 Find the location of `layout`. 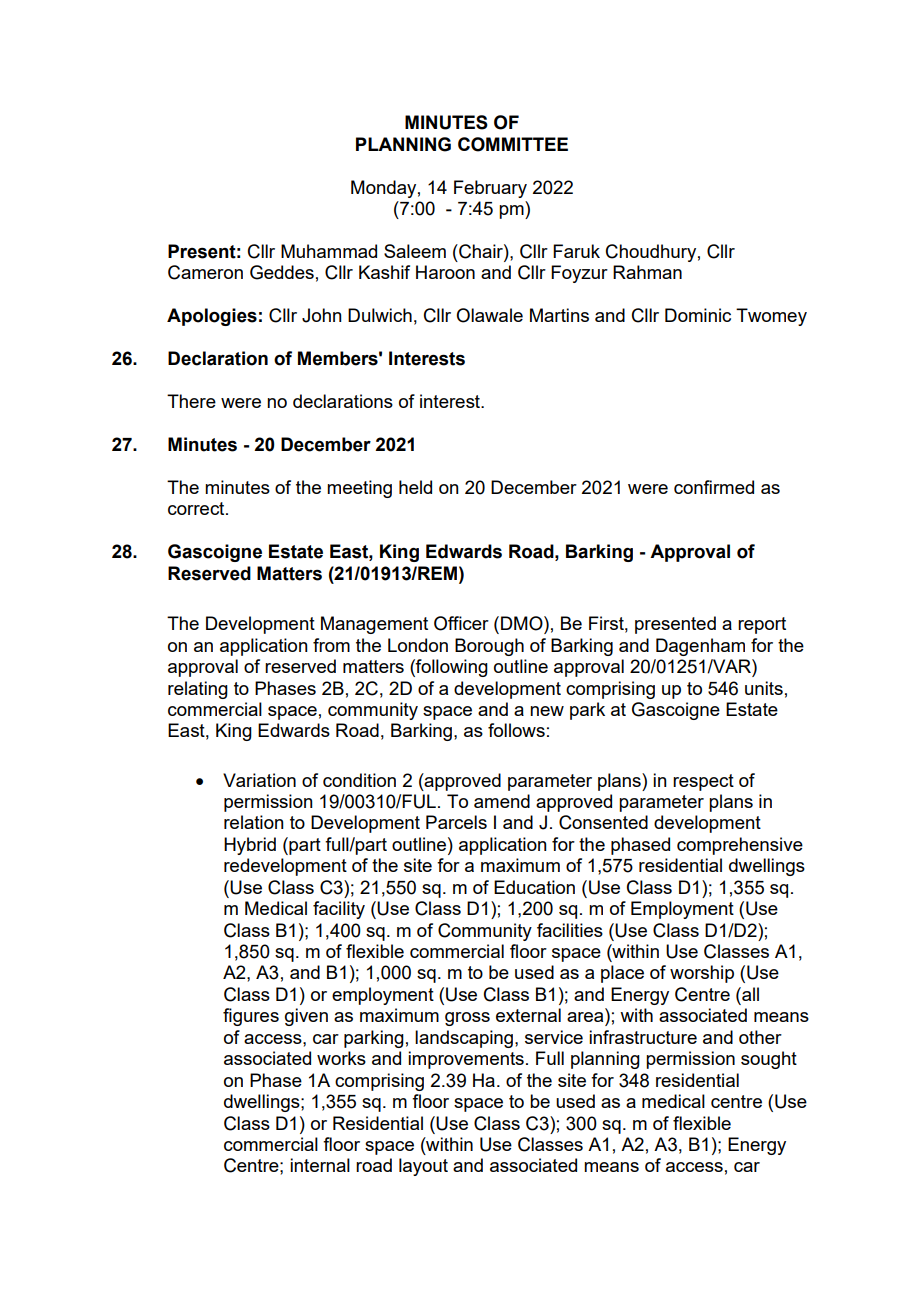

layout is located at coordinates (423, 1167).
